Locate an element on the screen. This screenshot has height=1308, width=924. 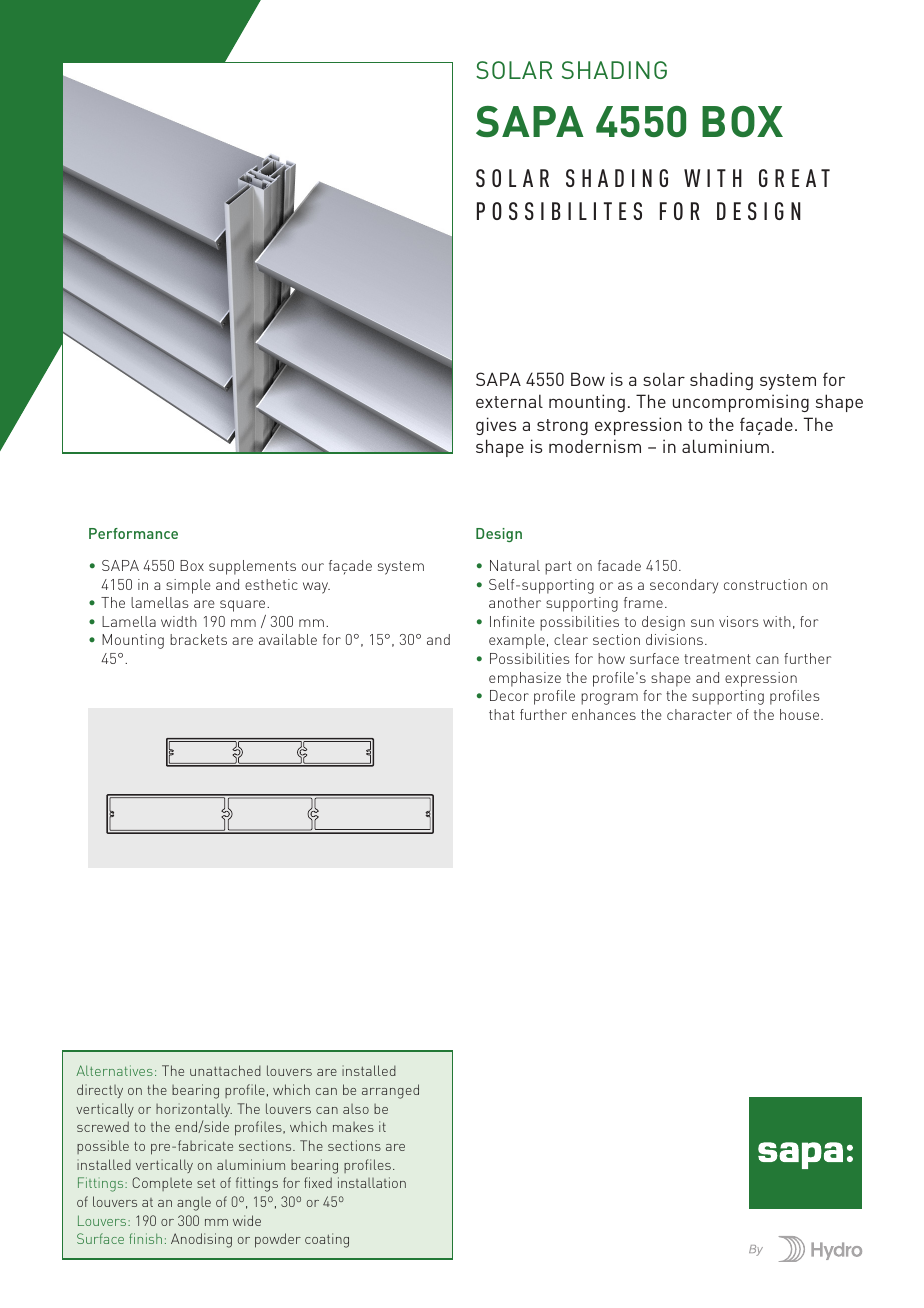
house is located at coordinates (801, 714).
